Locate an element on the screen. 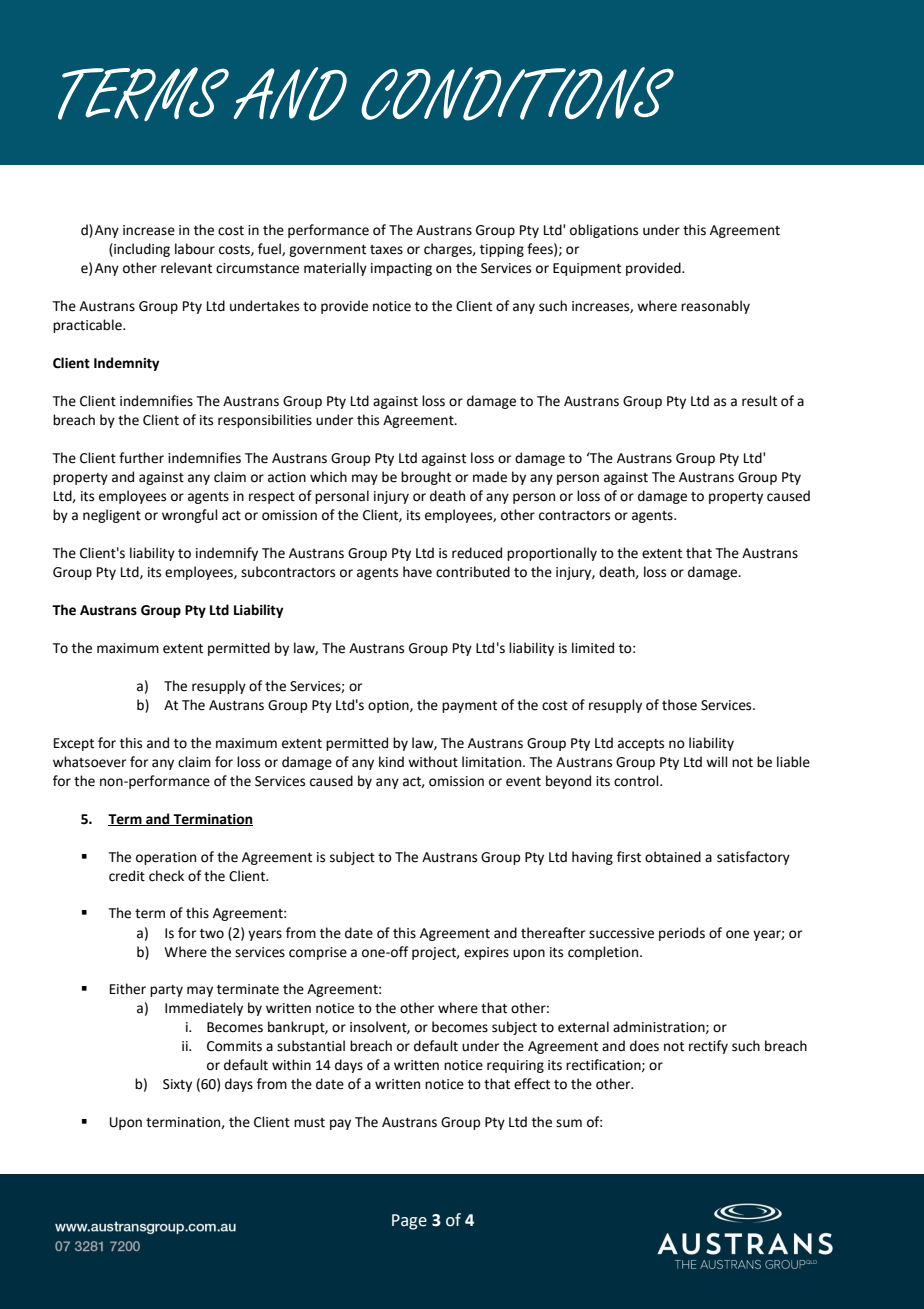 This screenshot has width=924, height=1309. result is located at coordinates (759, 401).
